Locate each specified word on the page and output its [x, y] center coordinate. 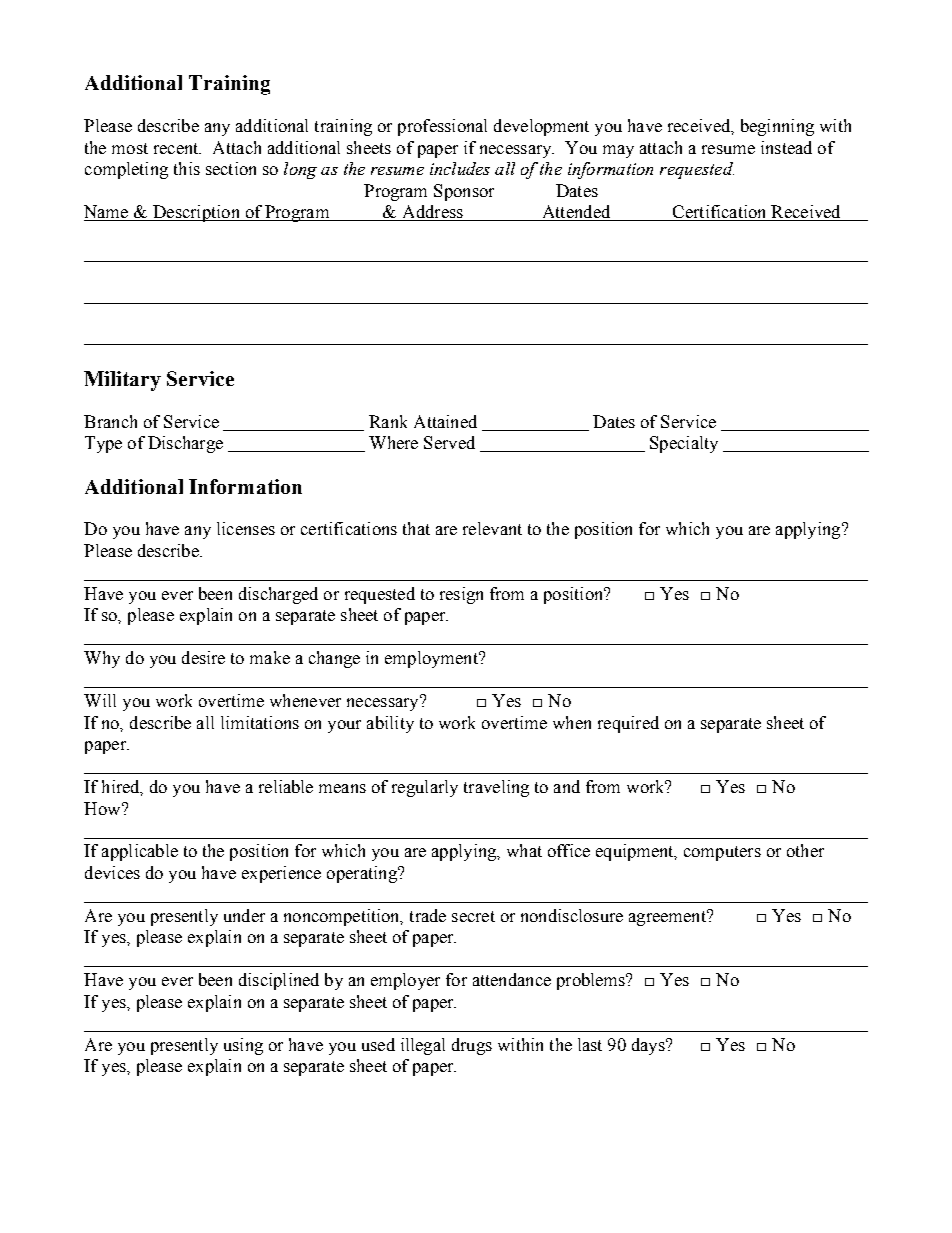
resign [461, 595]
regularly [425, 788]
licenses [246, 528]
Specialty [684, 444]
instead [786, 147]
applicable [140, 852]
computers [722, 853]
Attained [445, 421]
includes [460, 168]
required [628, 724]
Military [122, 381]
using [243, 1046]
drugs [472, 1046]
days [649, 1046]
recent [177, 148]
